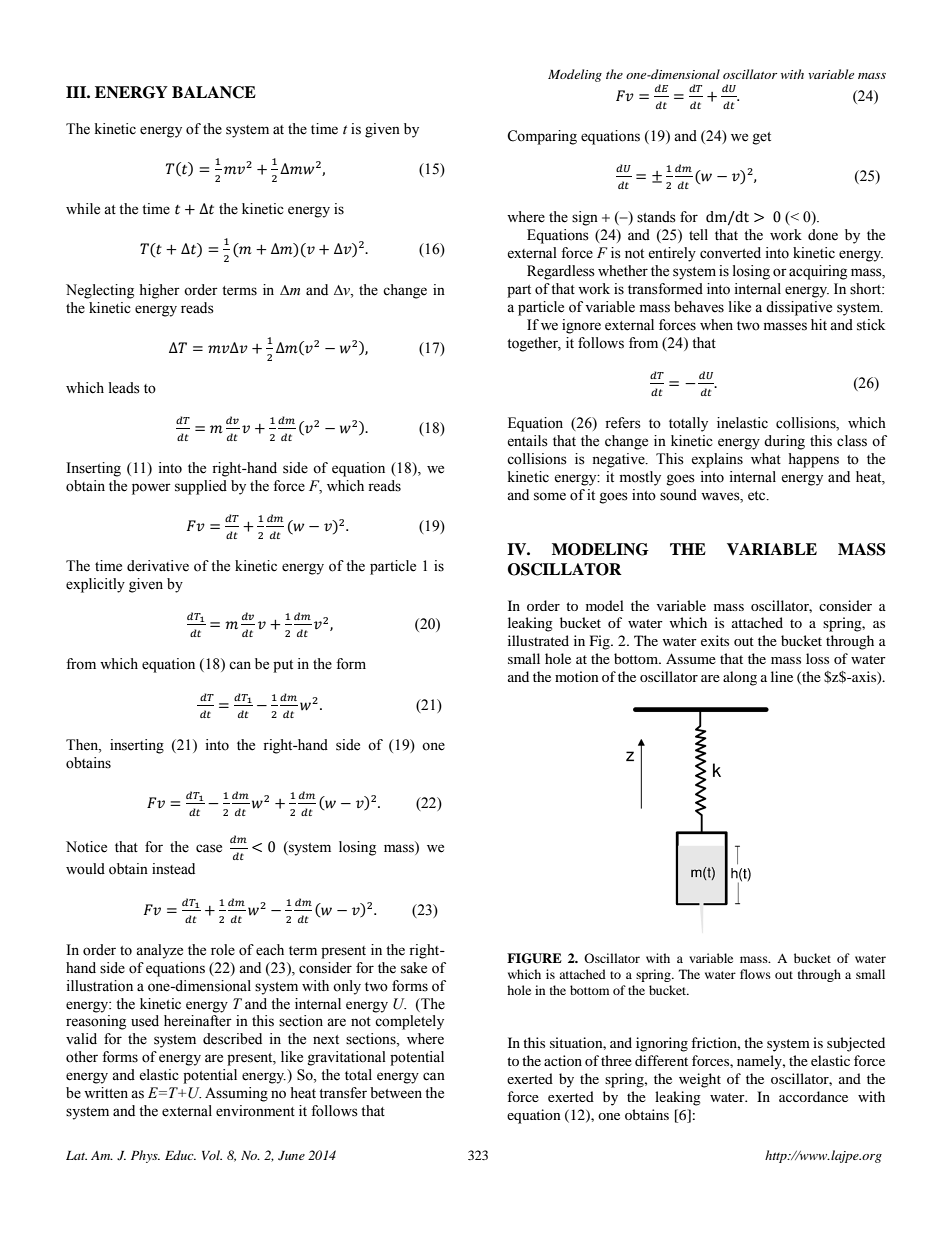 The height and width of the screenshot is (1233, 952). What do you see at coordinates (214, 92) in the screenshot?
I see `BALANCE` at bounding box center [214, 92].
